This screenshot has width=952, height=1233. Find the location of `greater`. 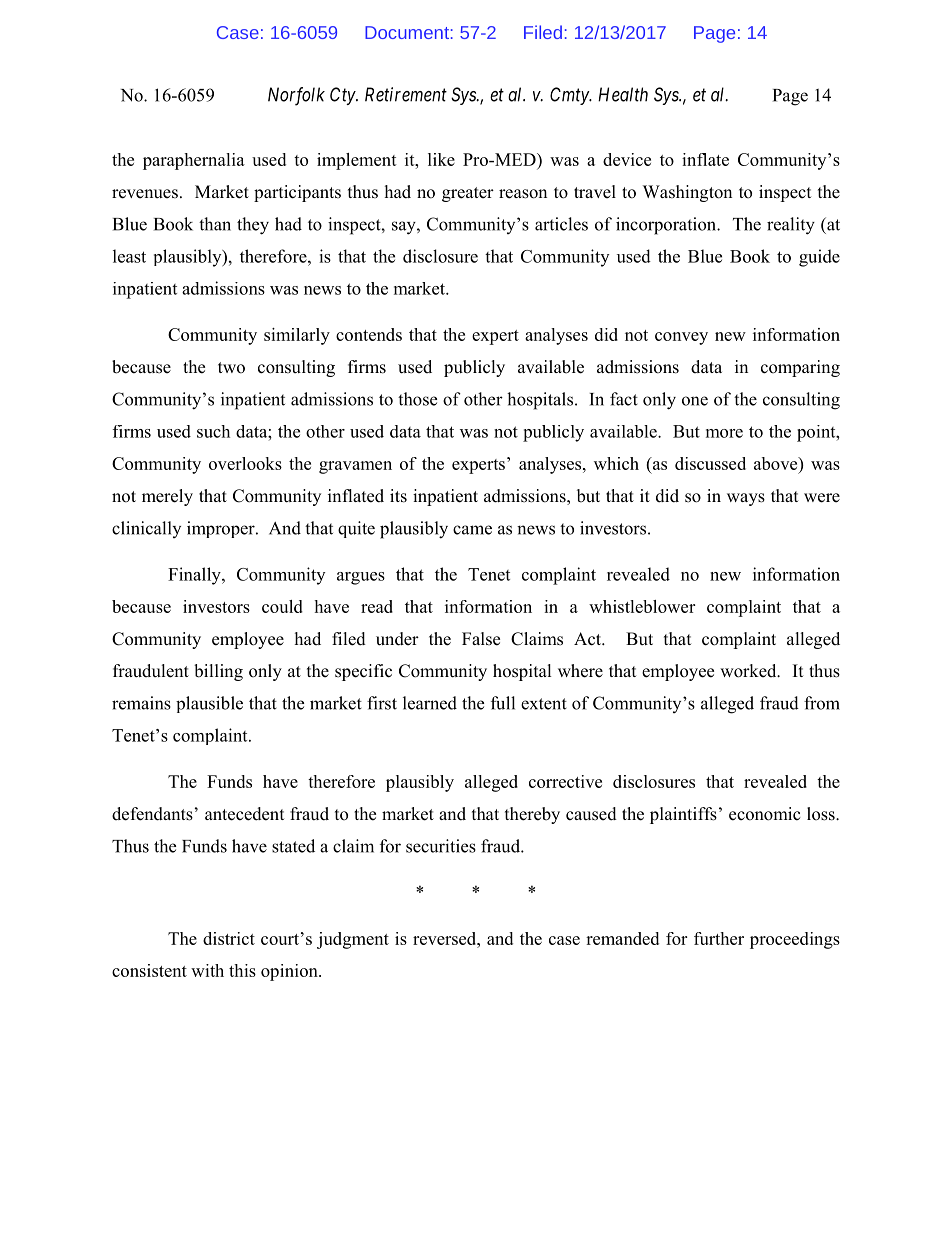

greater is located at coordinates (468, 194).
